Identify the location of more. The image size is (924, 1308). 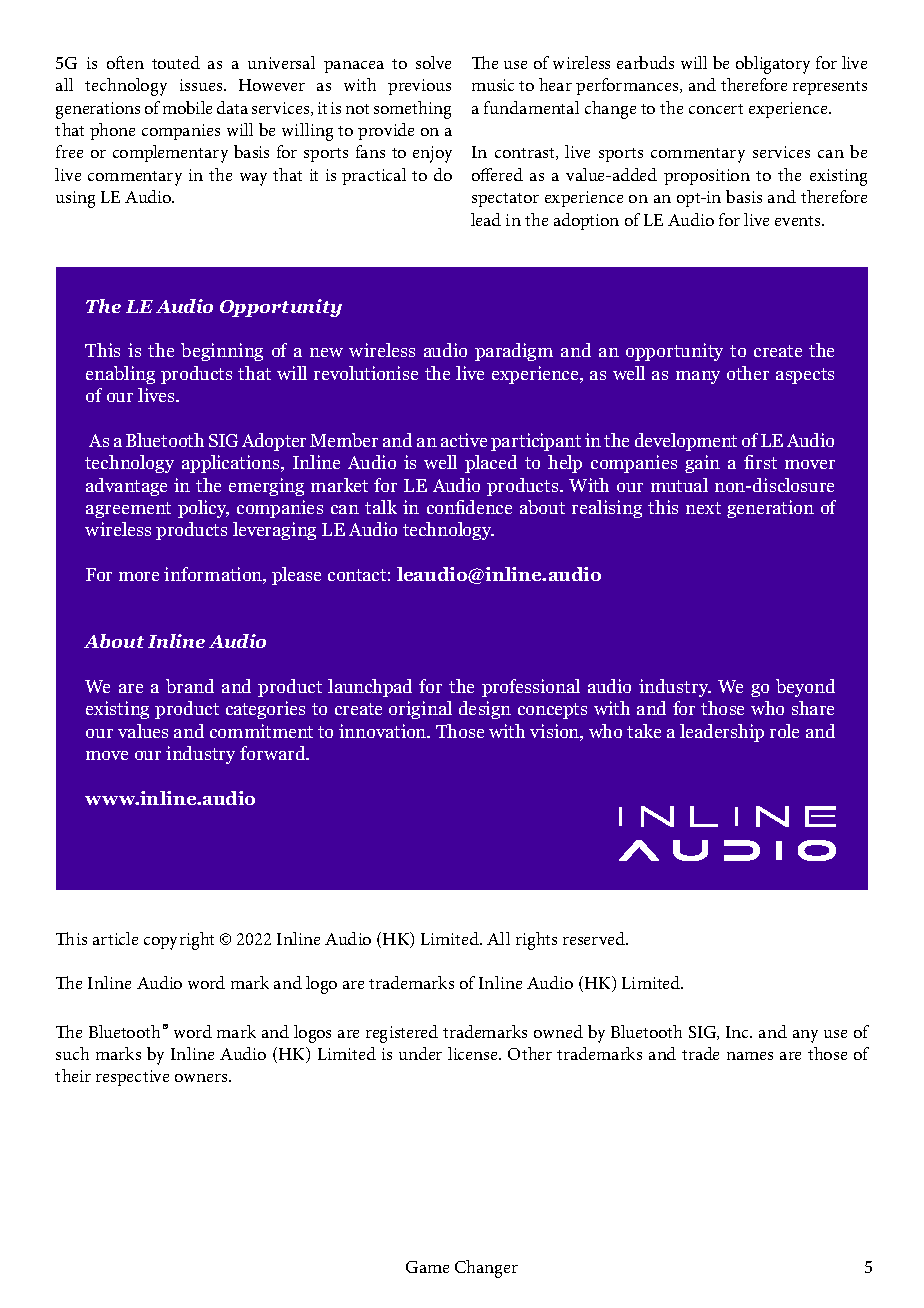
(139, 576).
